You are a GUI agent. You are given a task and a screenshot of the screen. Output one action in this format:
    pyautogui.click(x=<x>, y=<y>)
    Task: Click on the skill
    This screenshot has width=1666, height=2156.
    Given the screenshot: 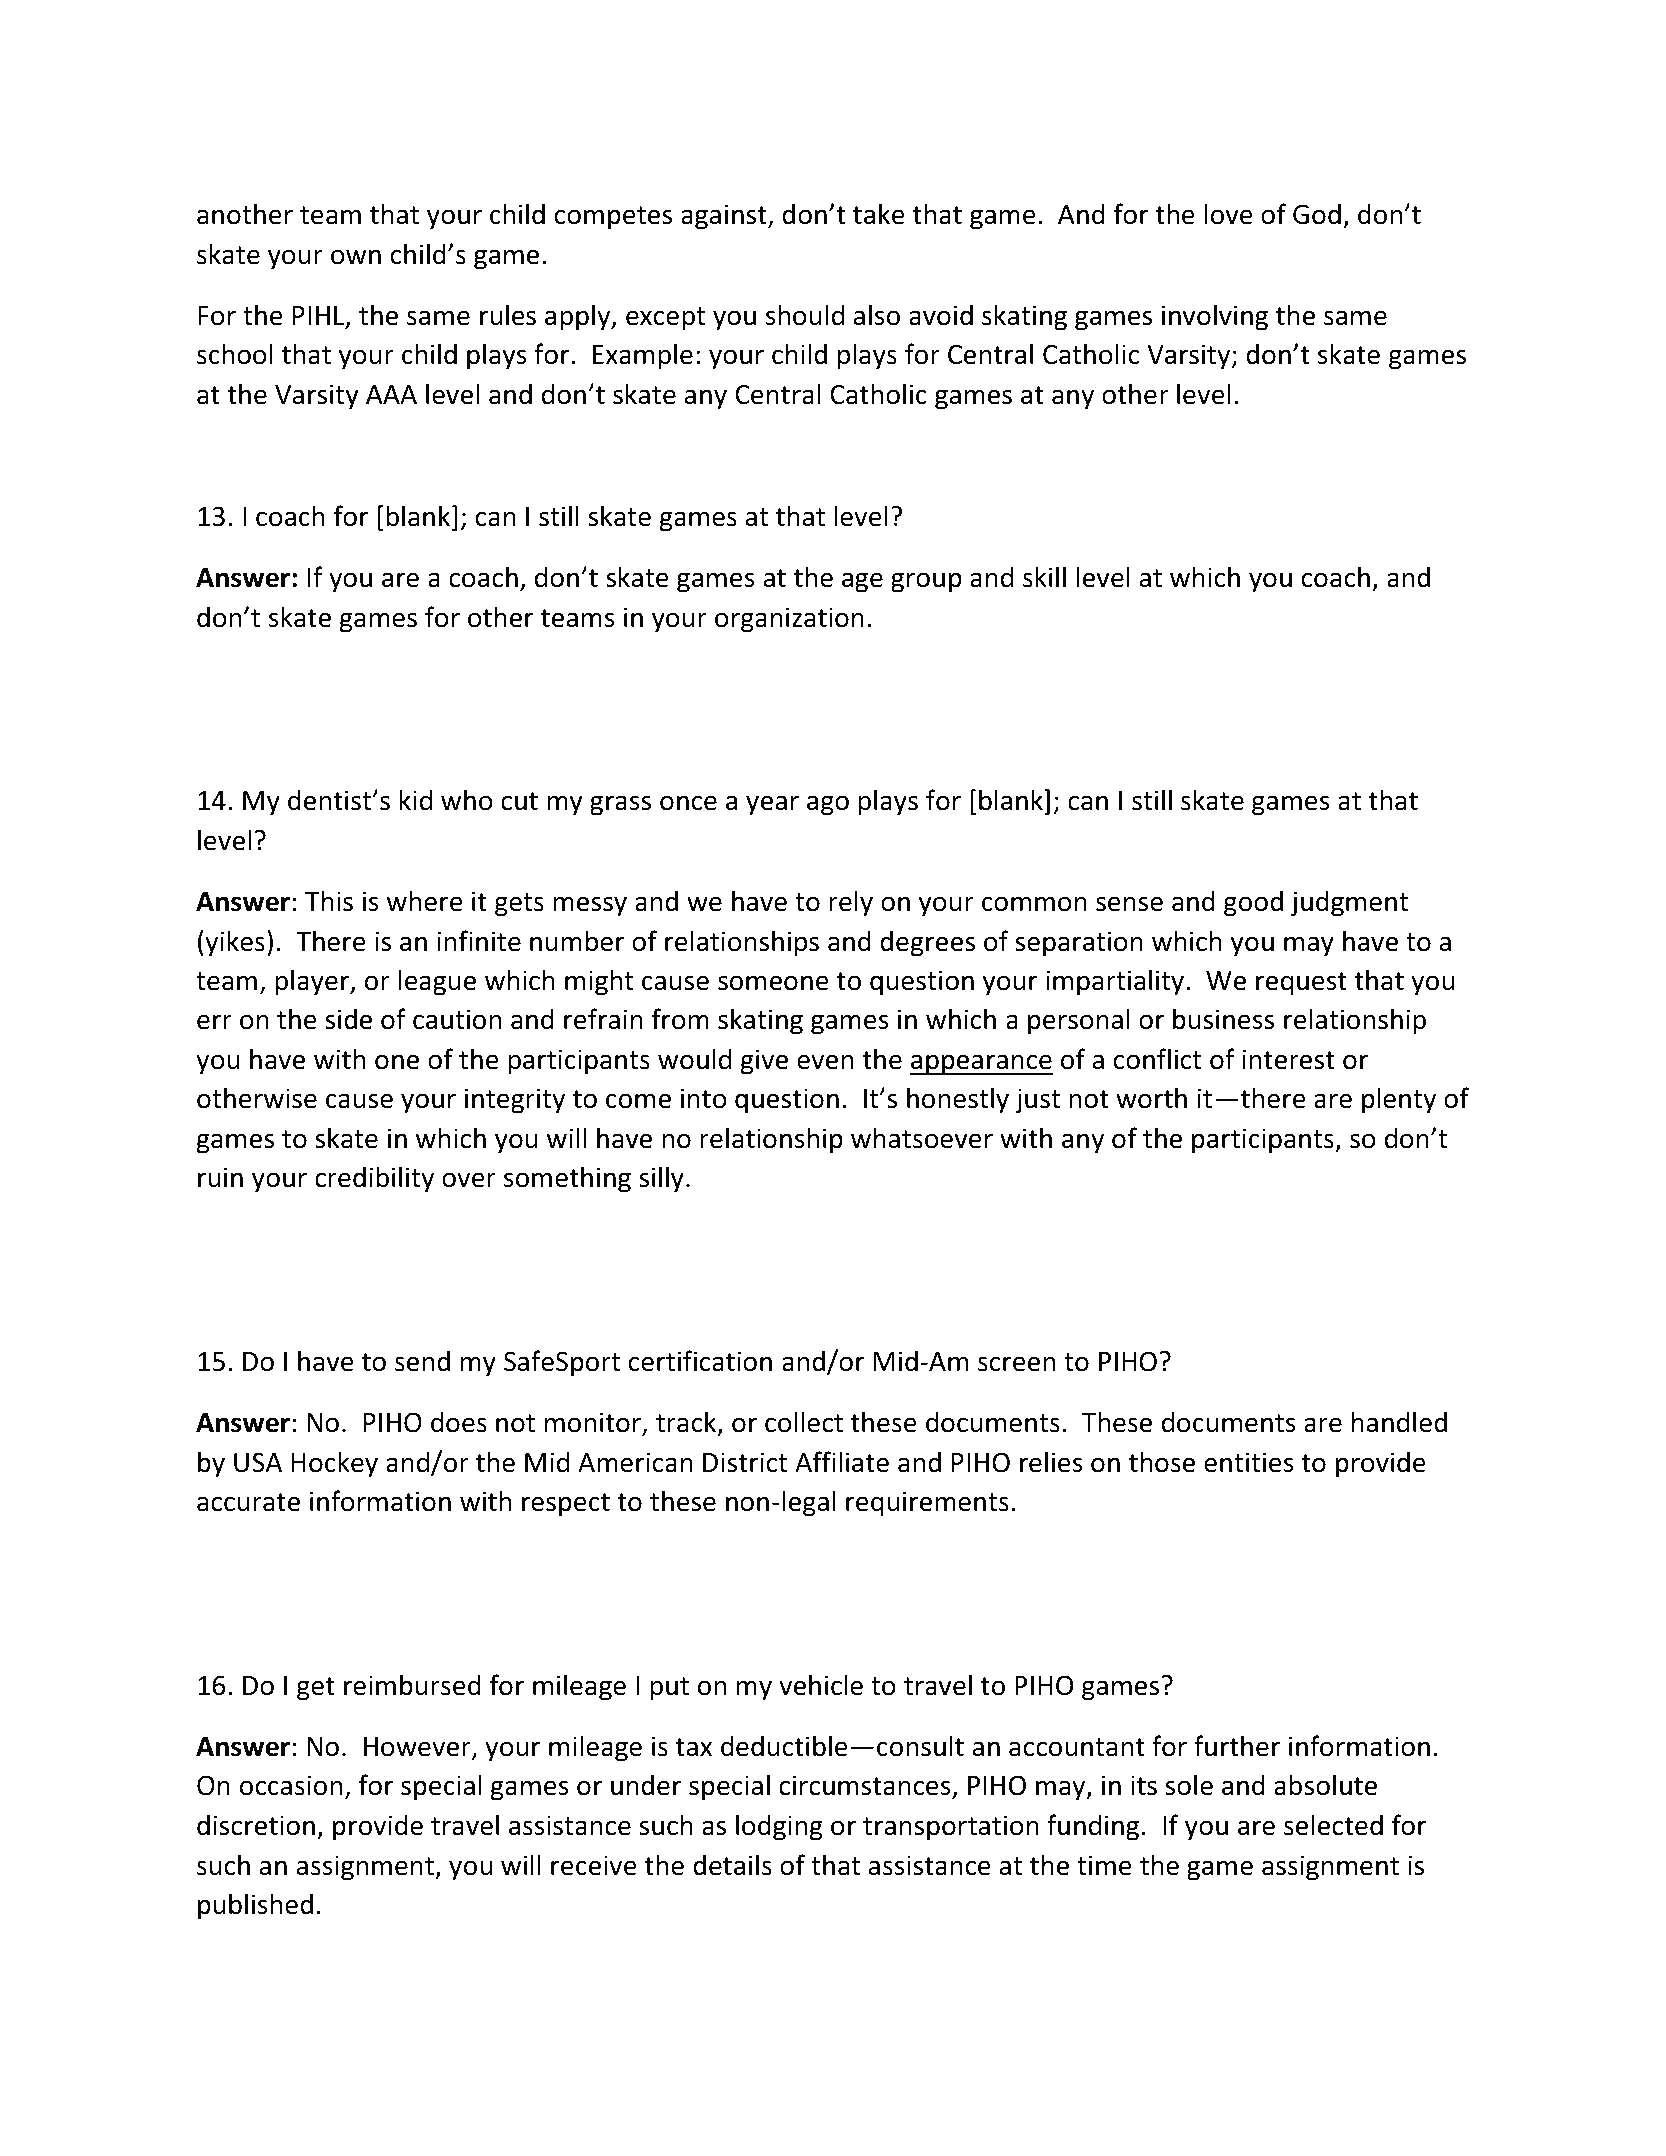 What is the action you would take?
    pyautogui.click(x=1044, y=577)
